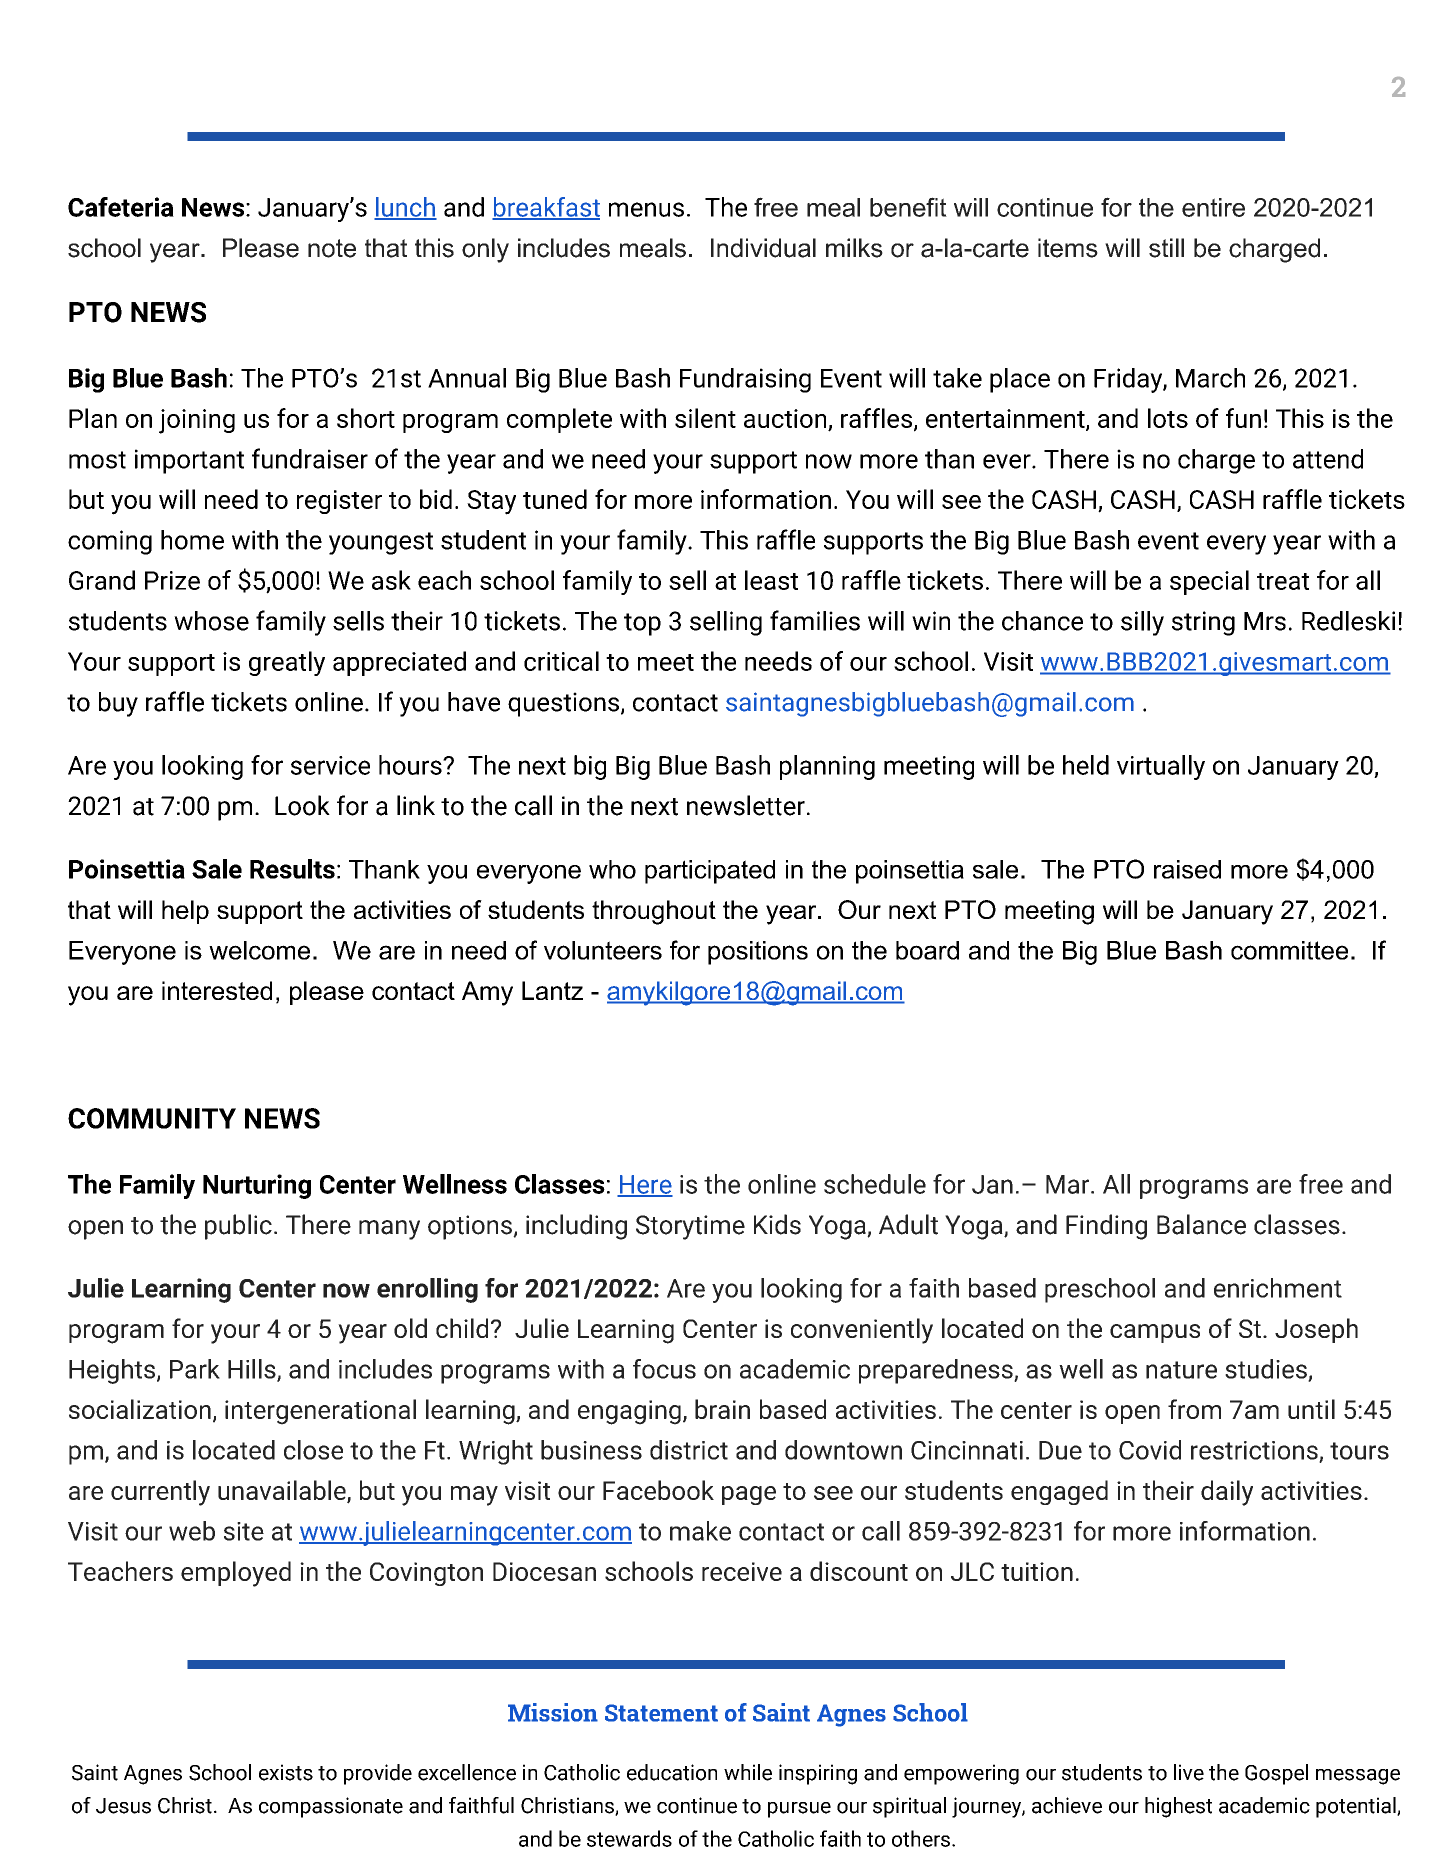 This document has width=1436, height=1859. I want to click on committee, so click(1289, 950).
